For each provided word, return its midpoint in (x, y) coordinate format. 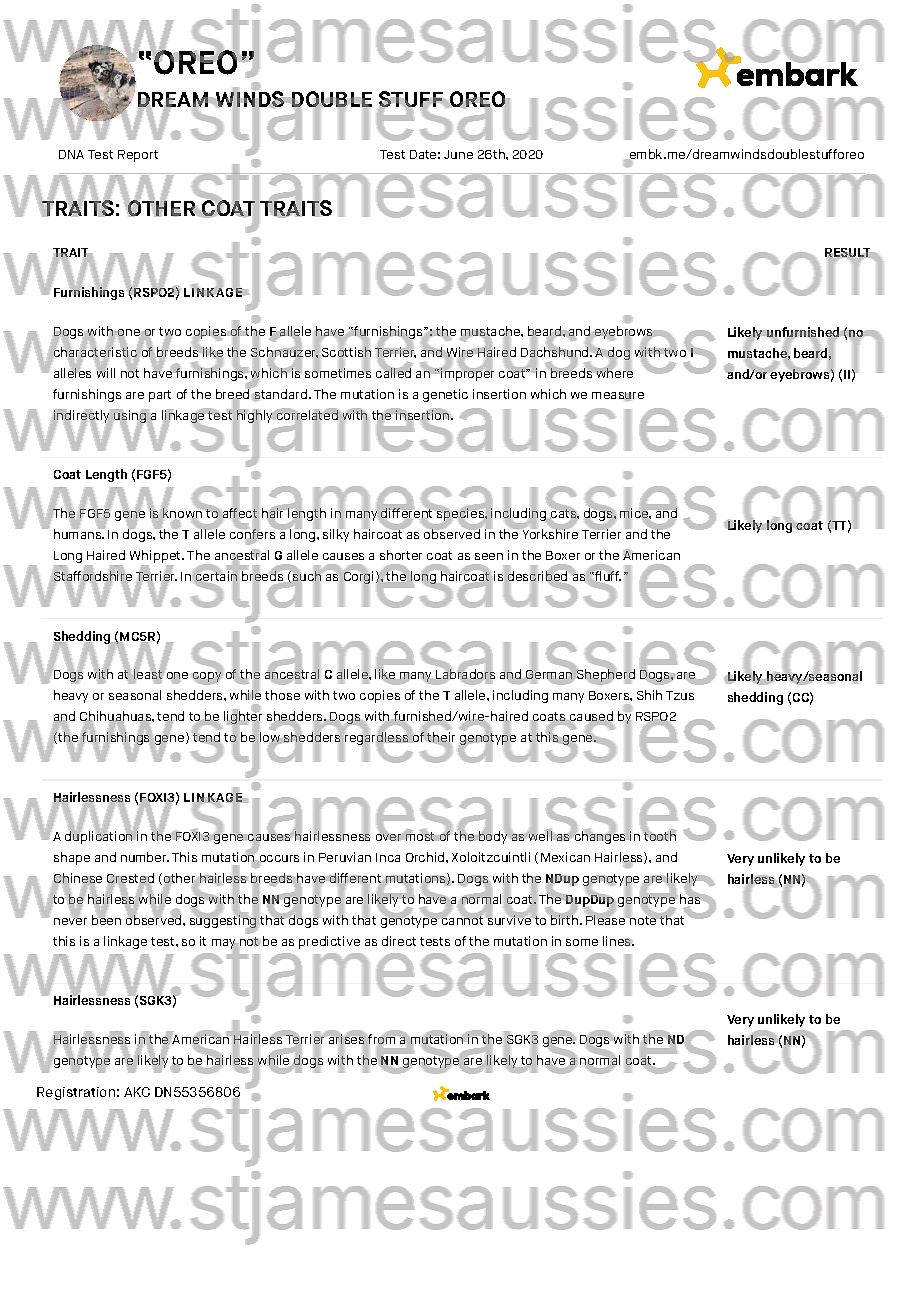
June (458, 154)
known (182, 513)
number (145, 857)
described (537, 576)
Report (138, 156)
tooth (659, 835)
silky (336, 534)
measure (618, 396)
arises (346, 1039)
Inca (388, 857)
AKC (137, 1092)
